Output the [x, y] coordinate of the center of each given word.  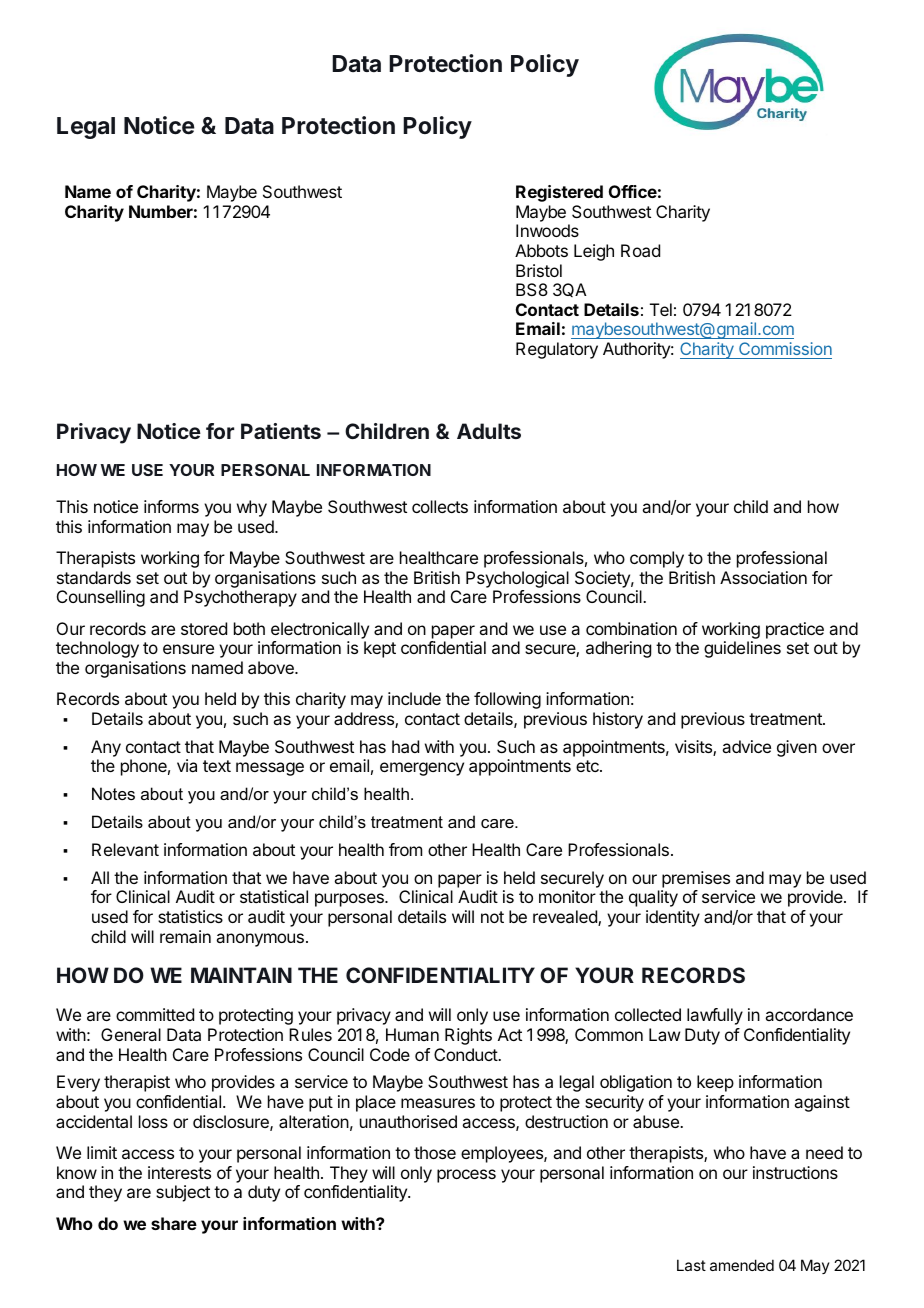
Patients [281, 431]
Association [763, 577]
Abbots [541, 250]
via [187, 765]
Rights [468, 1036]
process [466, 1176]
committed [155, 1014]
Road [640, 250]
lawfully [715, 1016]
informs [171, 506]
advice [746, 746]
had [405, 746]
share [174, 1223]
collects [440, 506]
